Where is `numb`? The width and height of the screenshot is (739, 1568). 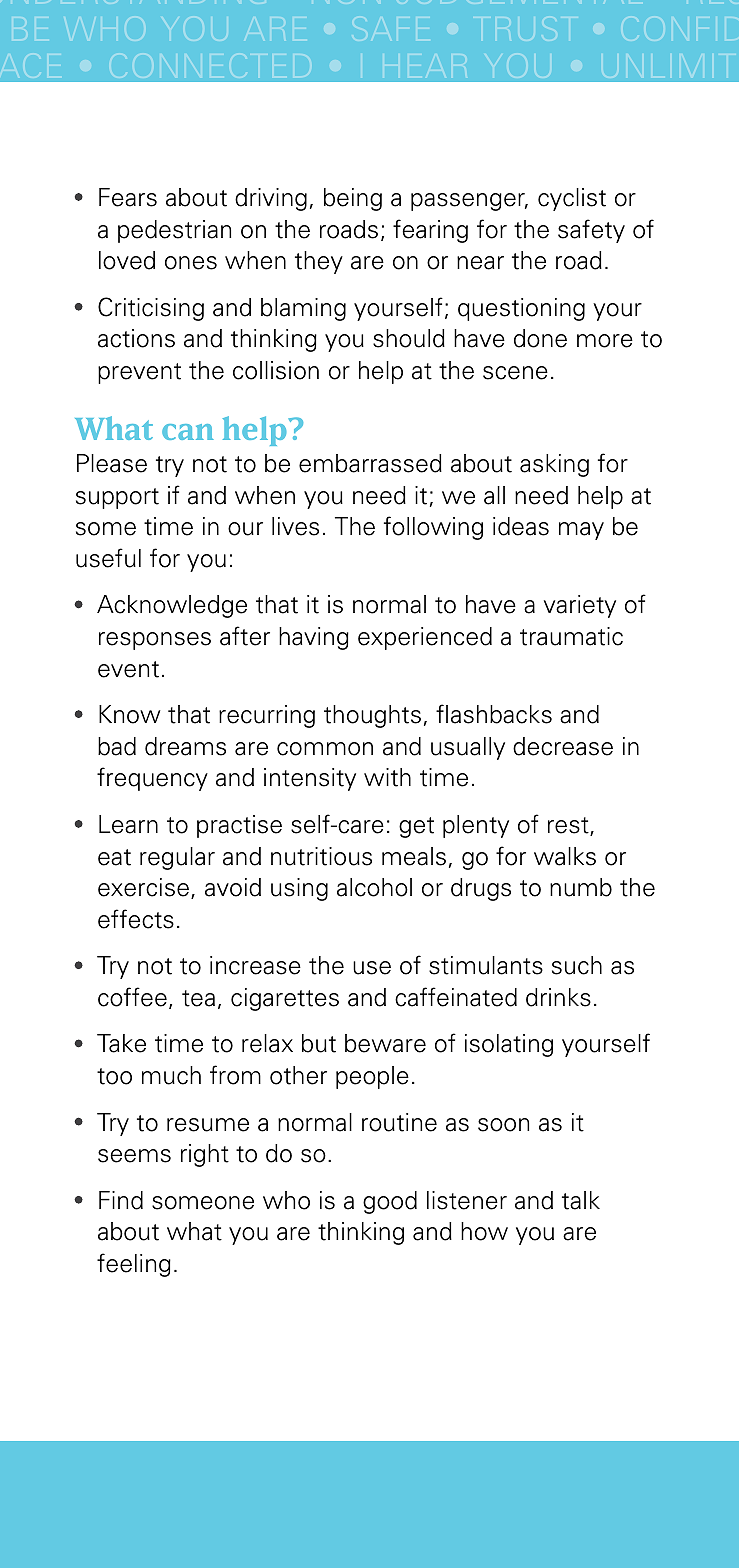
numb is located at coordinates (581, 887).
